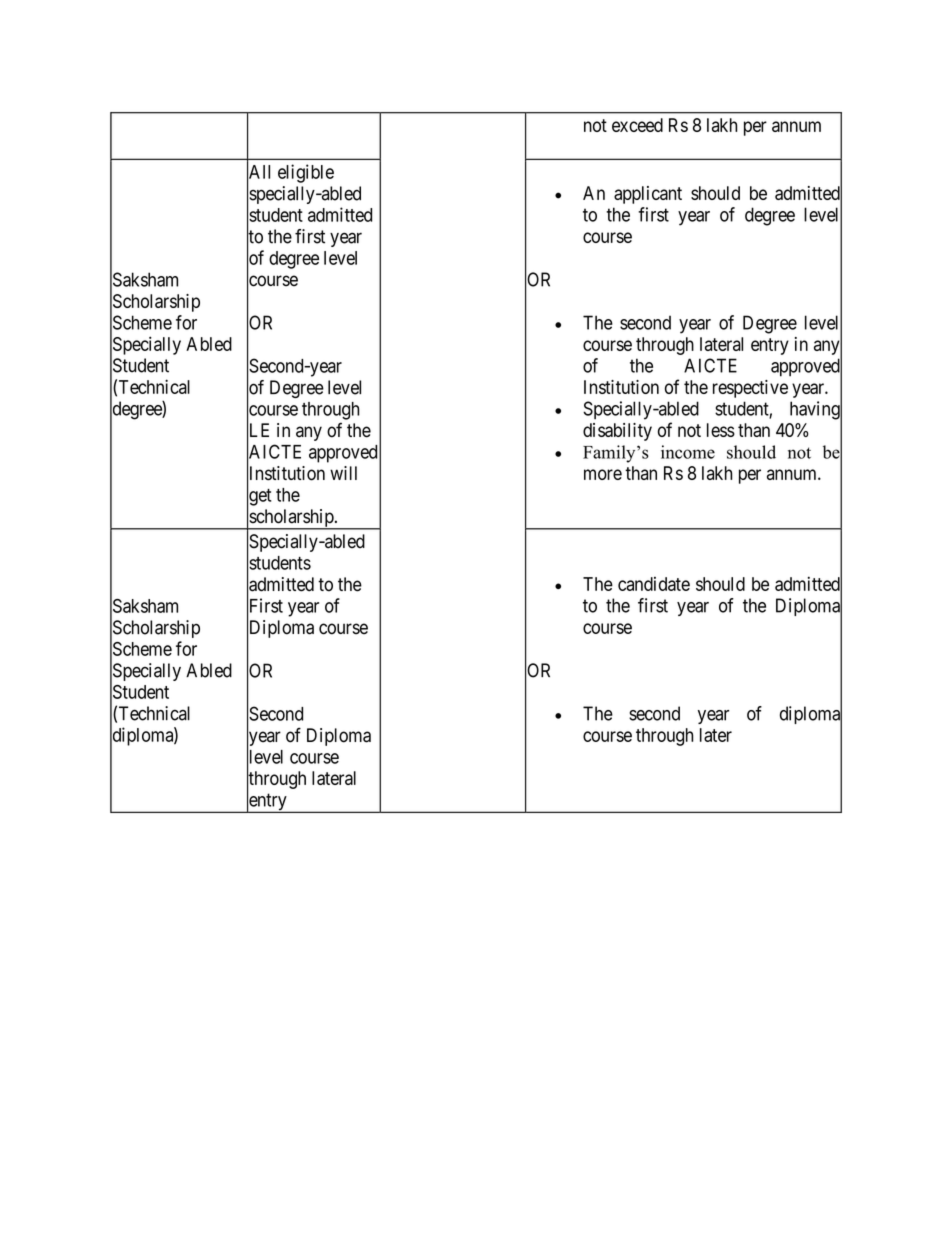 The image size is (952, 1233). I want to click on applicant, so click(648, 195).
